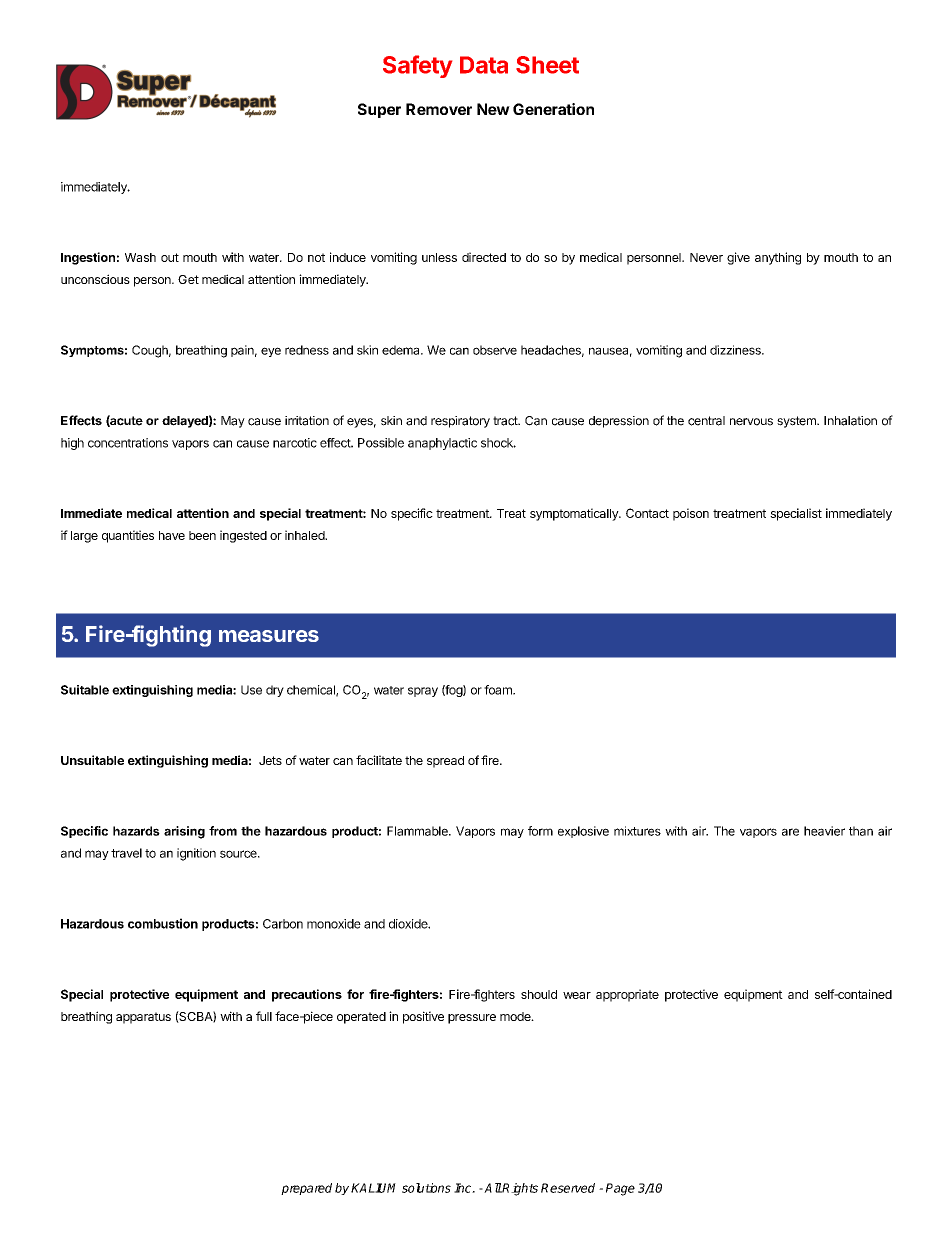 This document has height=1233, width=952. I want to click on Inc, so click(464, 1188).
